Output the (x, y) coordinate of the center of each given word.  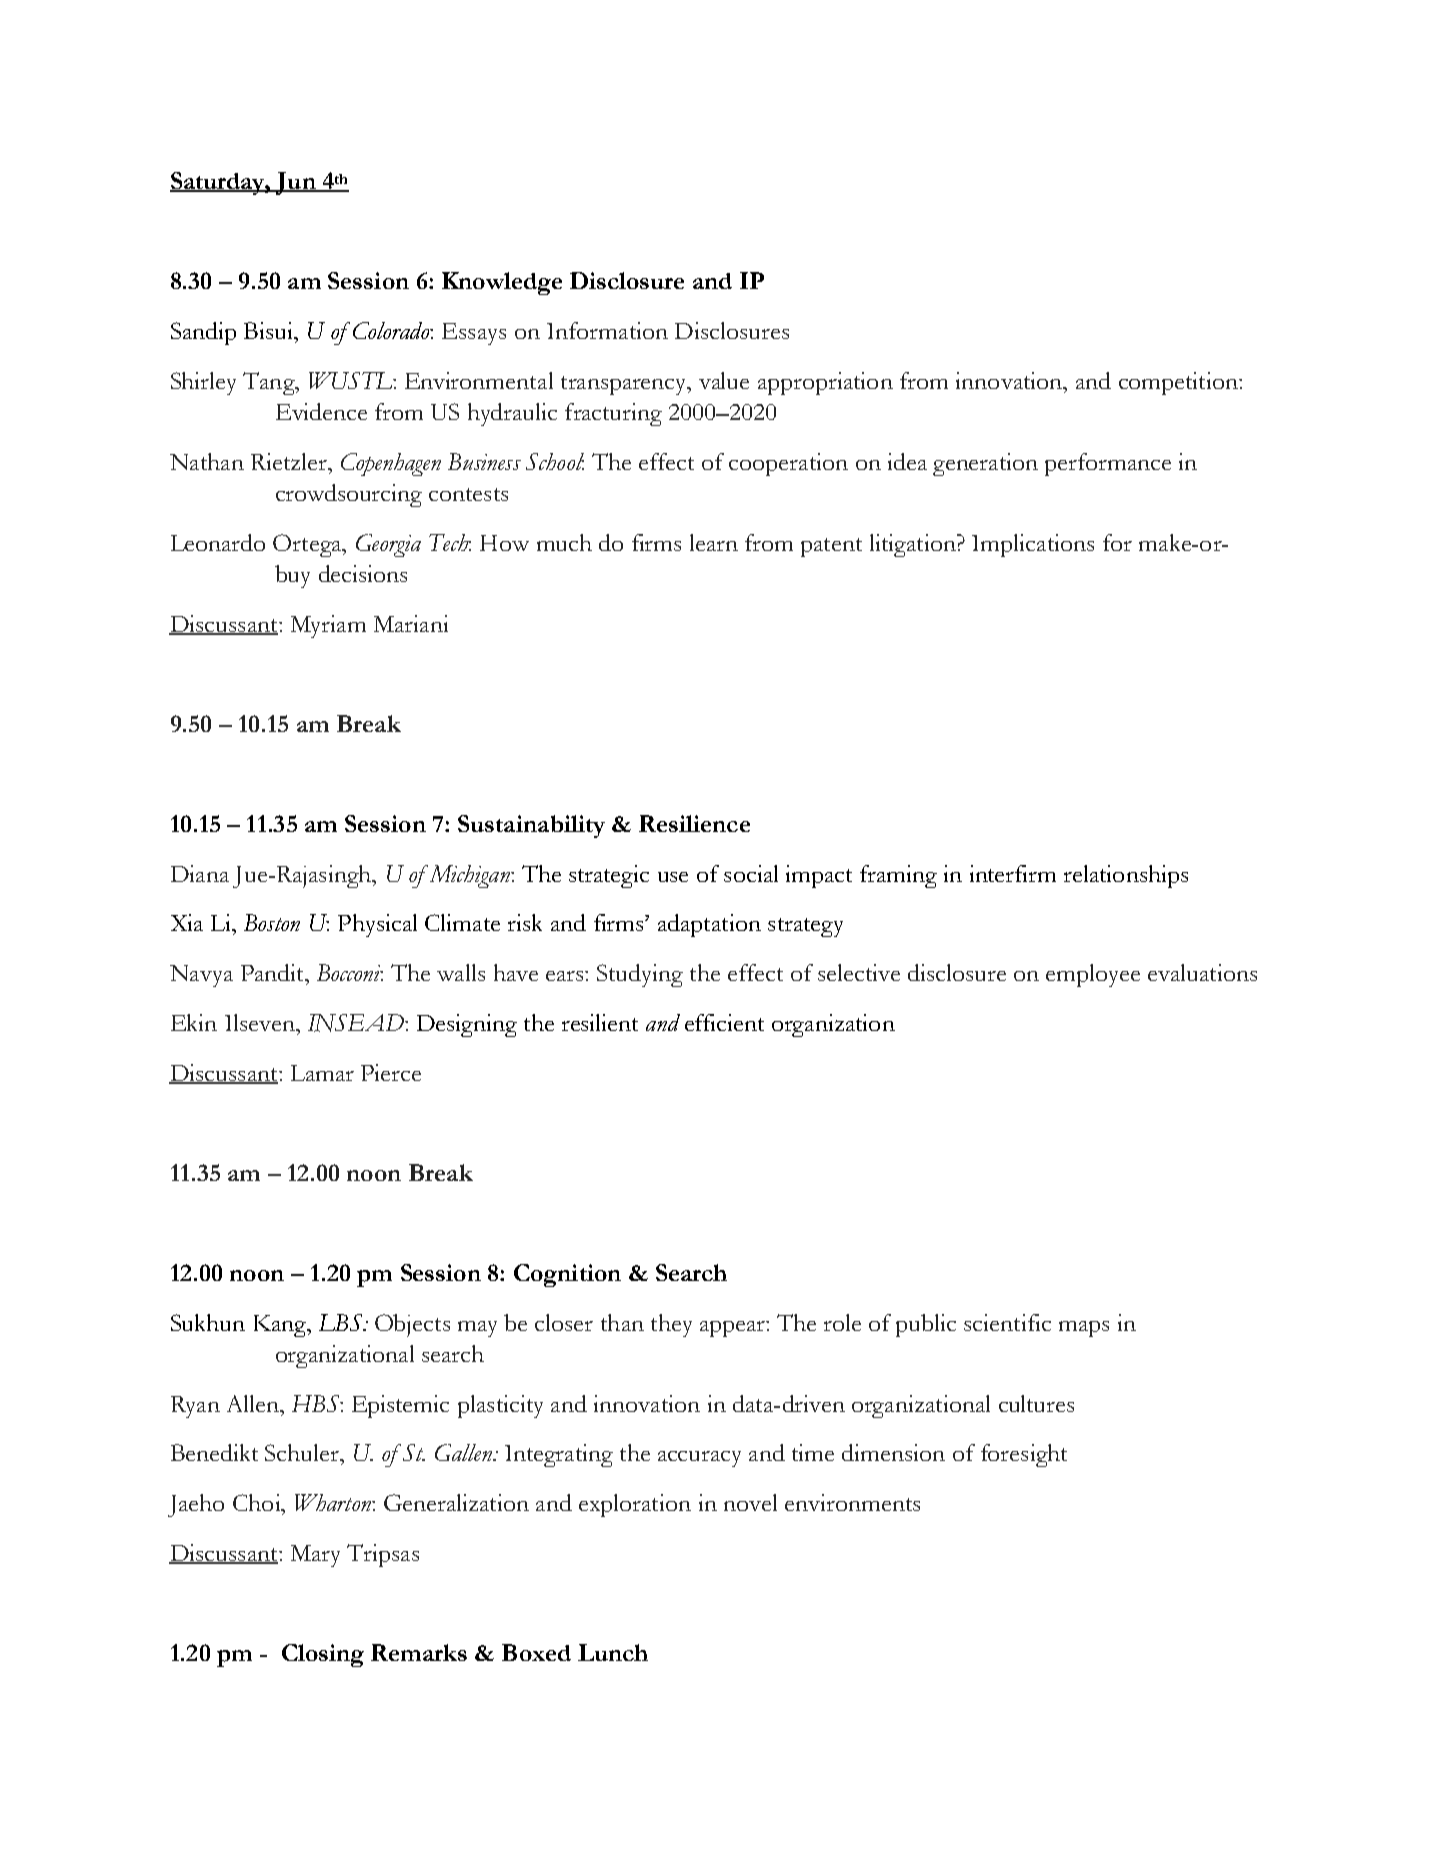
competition (1179, 383)
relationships (1126, 876)
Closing (323, 1655)
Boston (272, 922)
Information (607, 330)
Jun (296, 183)
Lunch (613, 1652)
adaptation (709, 925)
